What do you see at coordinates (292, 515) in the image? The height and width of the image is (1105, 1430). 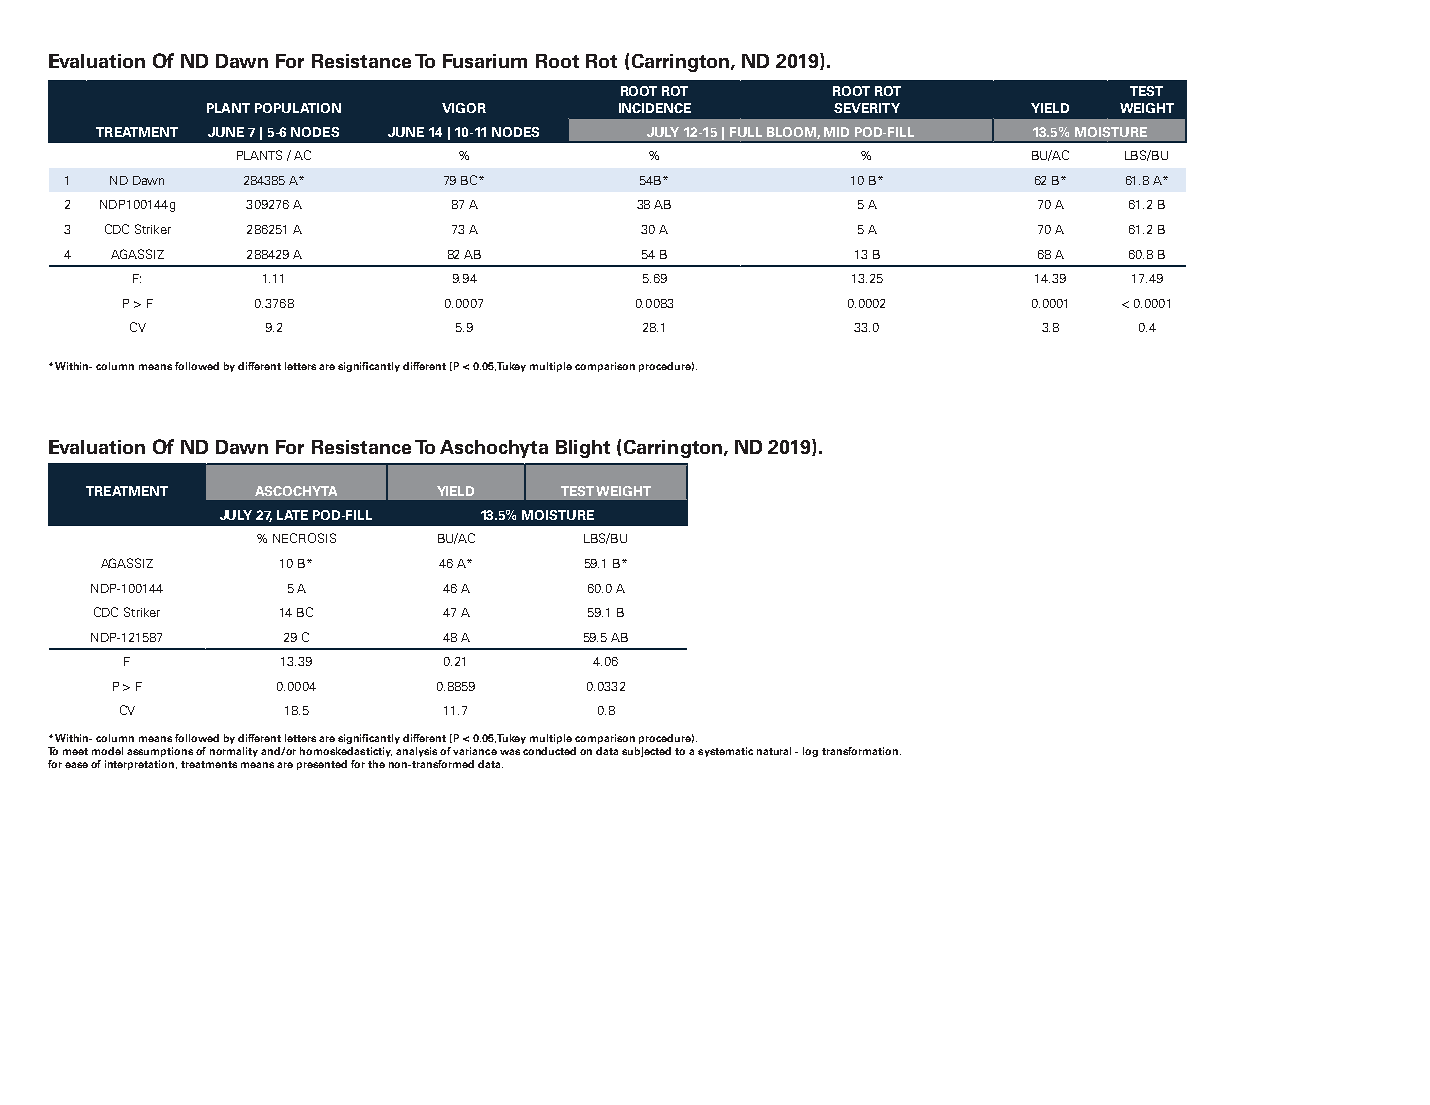 I see `LATE` at bounding box center [292, 515].
